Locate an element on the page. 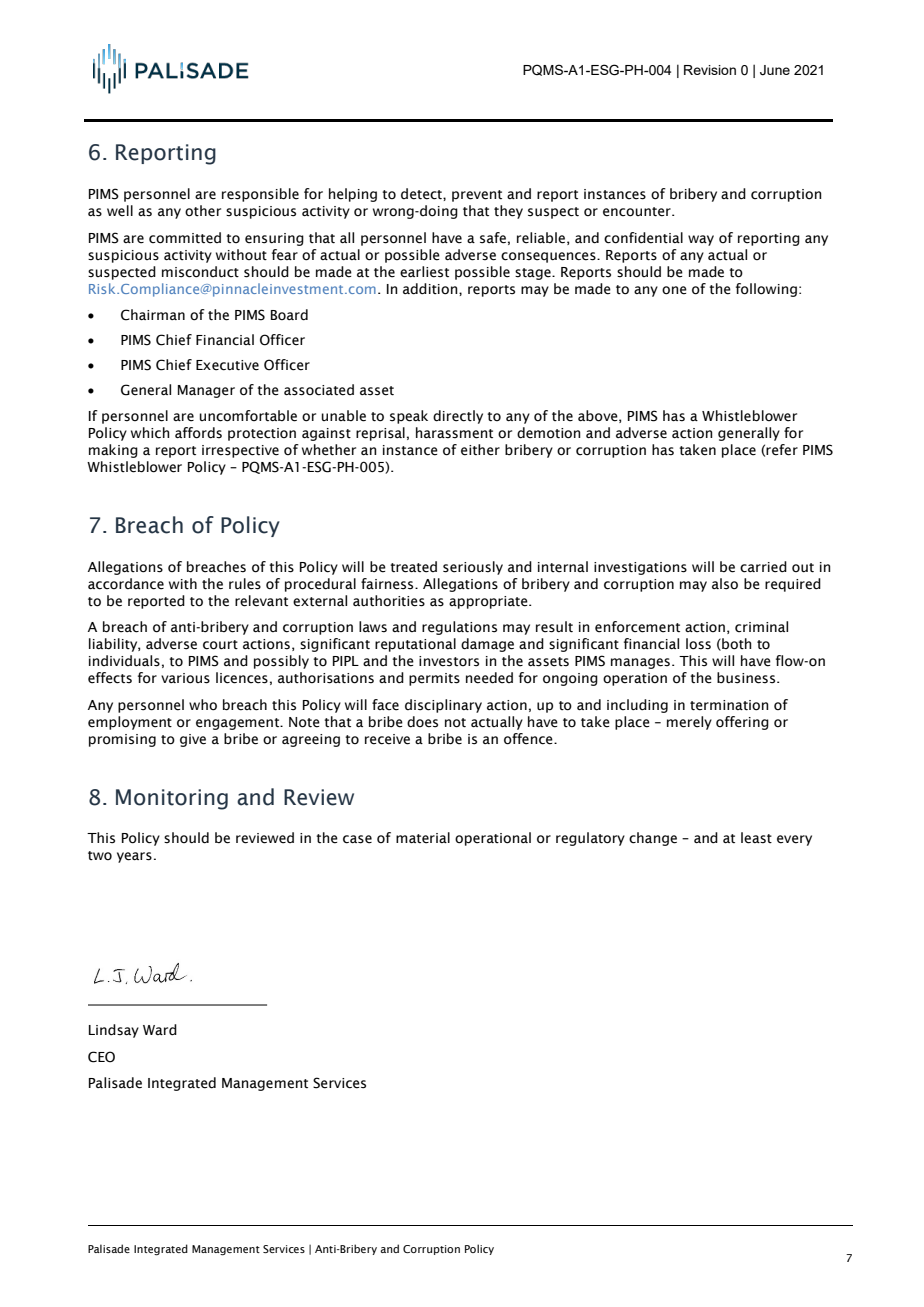  Ward is located at coordinates (160, 1030).
